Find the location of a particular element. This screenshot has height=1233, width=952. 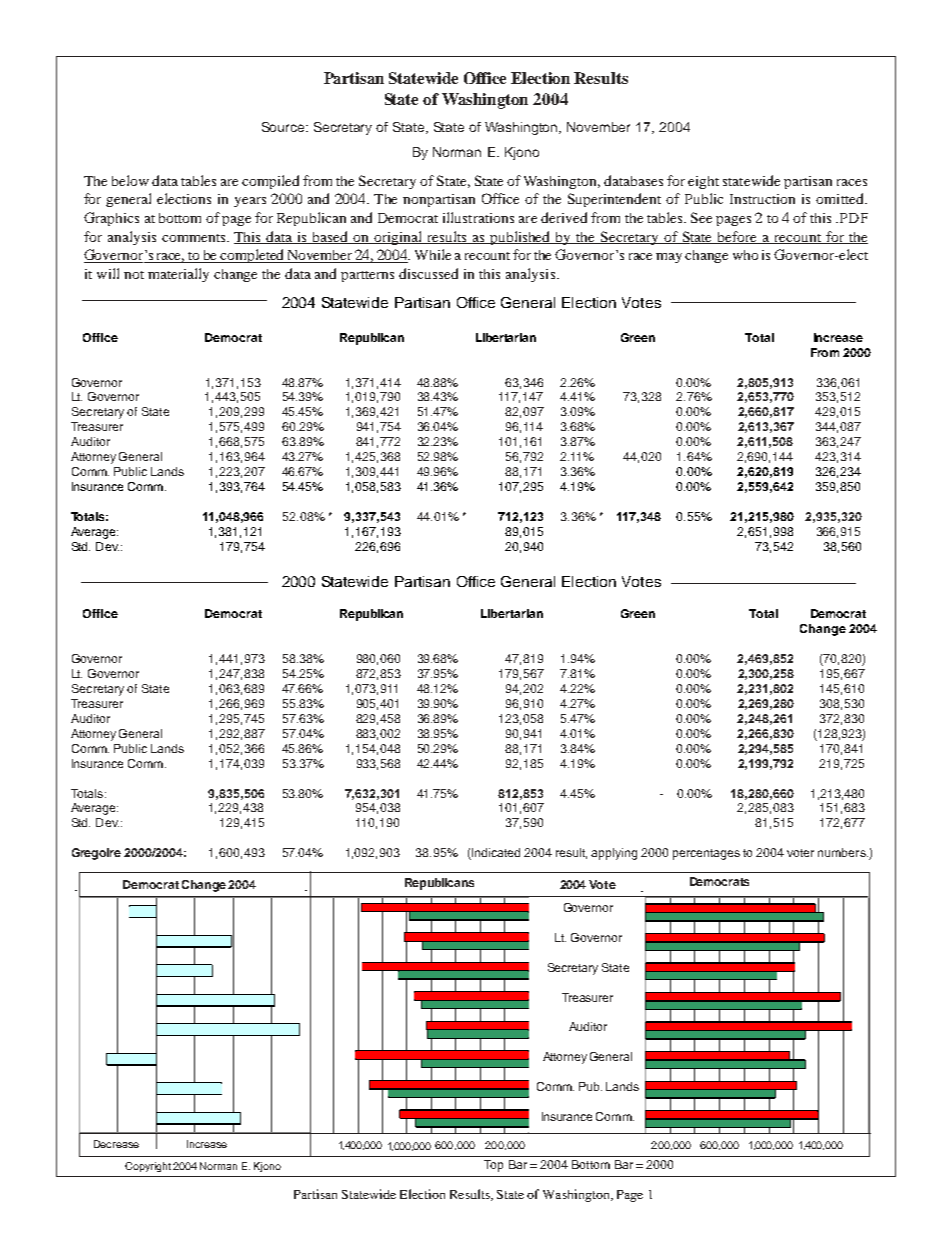

below is located at coordinates (130, 180).
